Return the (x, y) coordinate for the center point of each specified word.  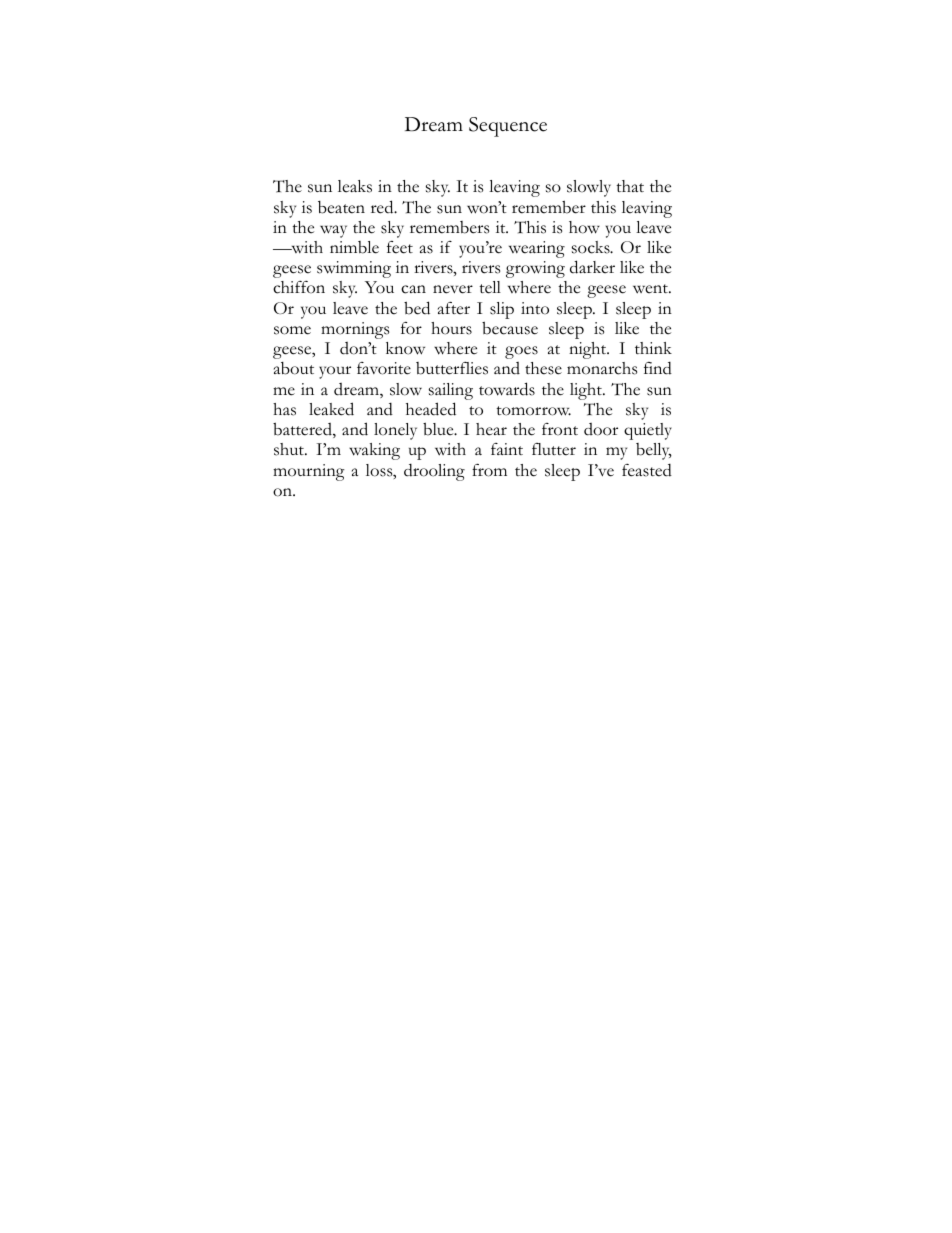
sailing (451, 391)
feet (400, 247)
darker (592, 267)
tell (490, 287)
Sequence (508, 127)
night (589, 350)
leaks (355, 186)
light (587, 391)
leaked (331, 409)
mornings (355, 330)
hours (451, 328)
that (630, 186)
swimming (354, 269)
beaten (341, 207)
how (584, 227)
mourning (309, 472)
